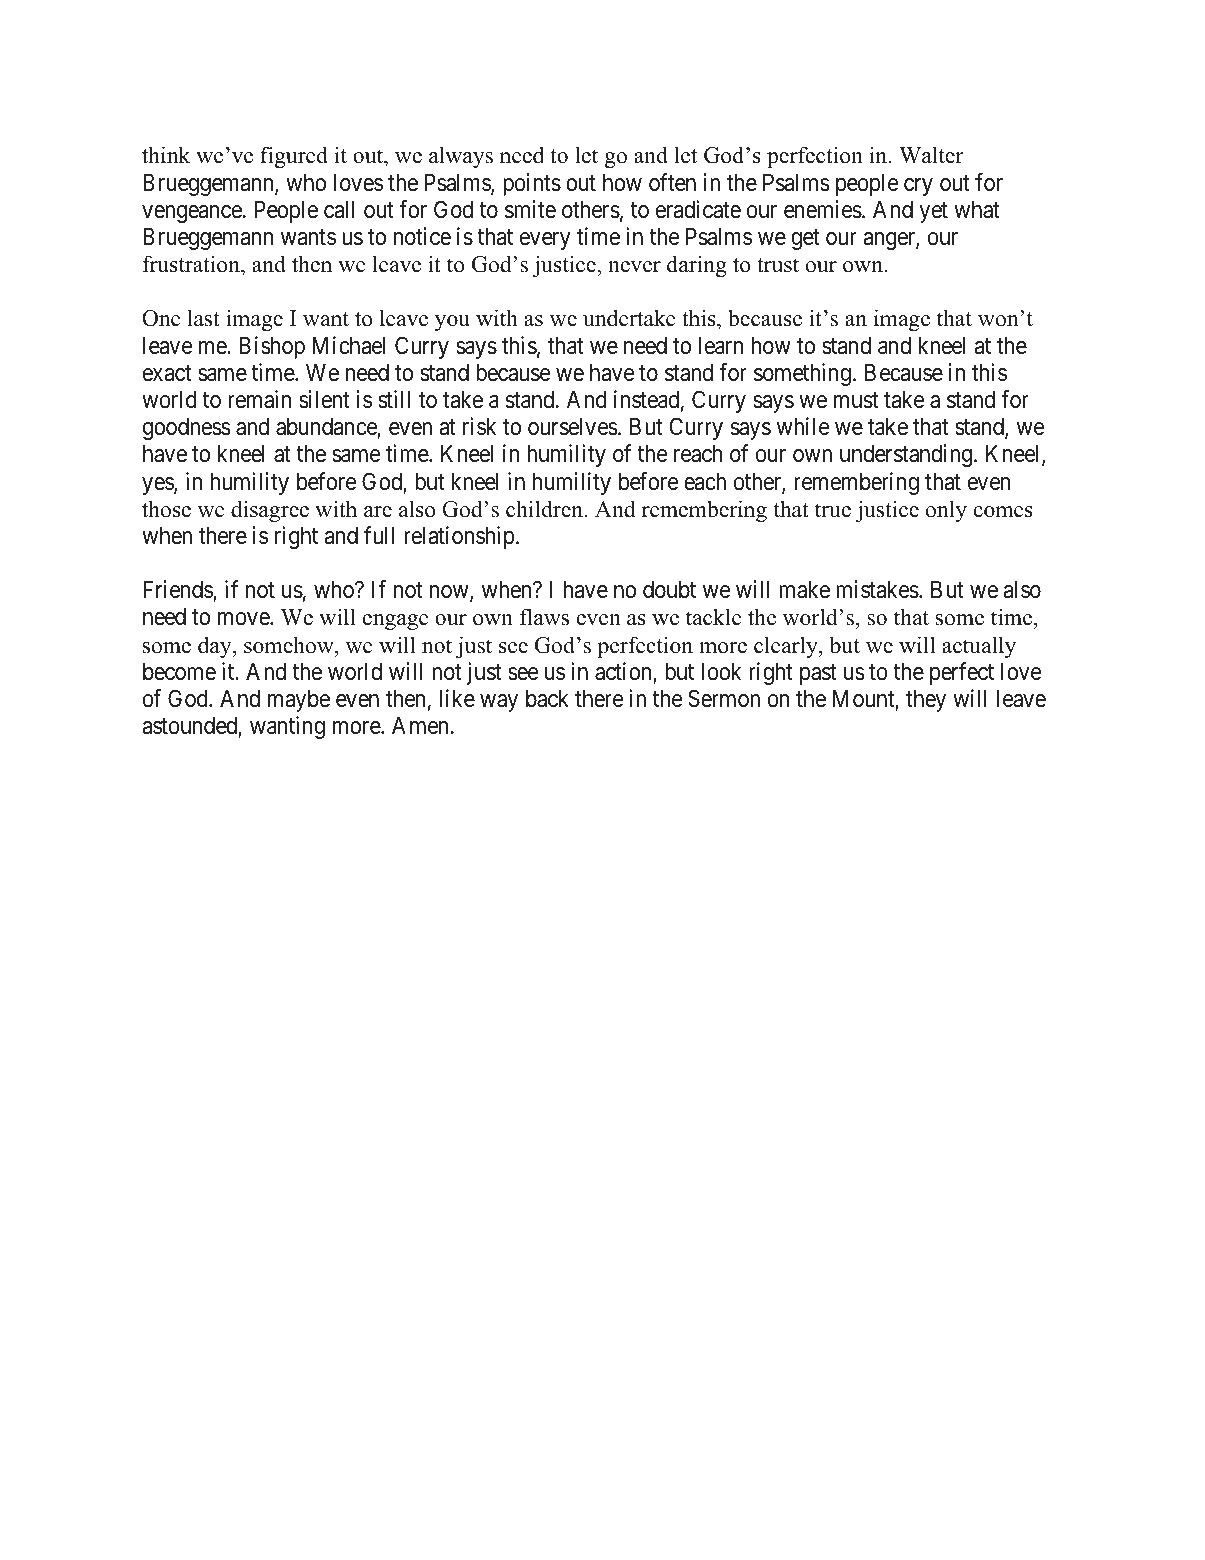 This page has width=1205, height=1560. I want to click on ourselves, so click(573, 426).
